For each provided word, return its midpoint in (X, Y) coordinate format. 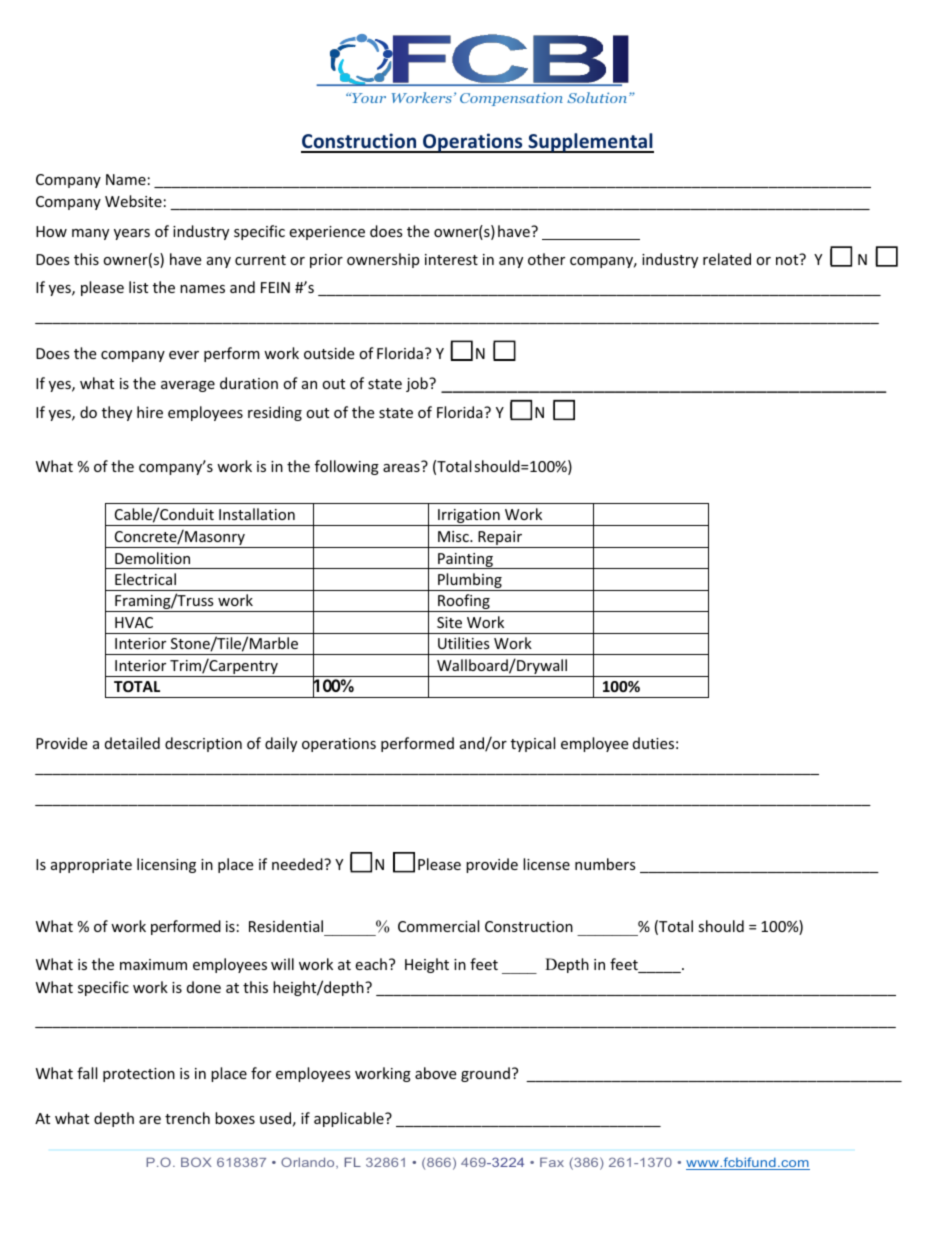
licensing (166, 865)
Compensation (511, 99)
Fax (552, 1162)
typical (533, 744)
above (435, 1073)
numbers (605, 864)
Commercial (438, 926)
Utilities (464, 643)
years (132, 234)
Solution (598, 97)
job (418, 384)
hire (150, 412)
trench (187, 1118)
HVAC (134, 622)
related (727, 259)
